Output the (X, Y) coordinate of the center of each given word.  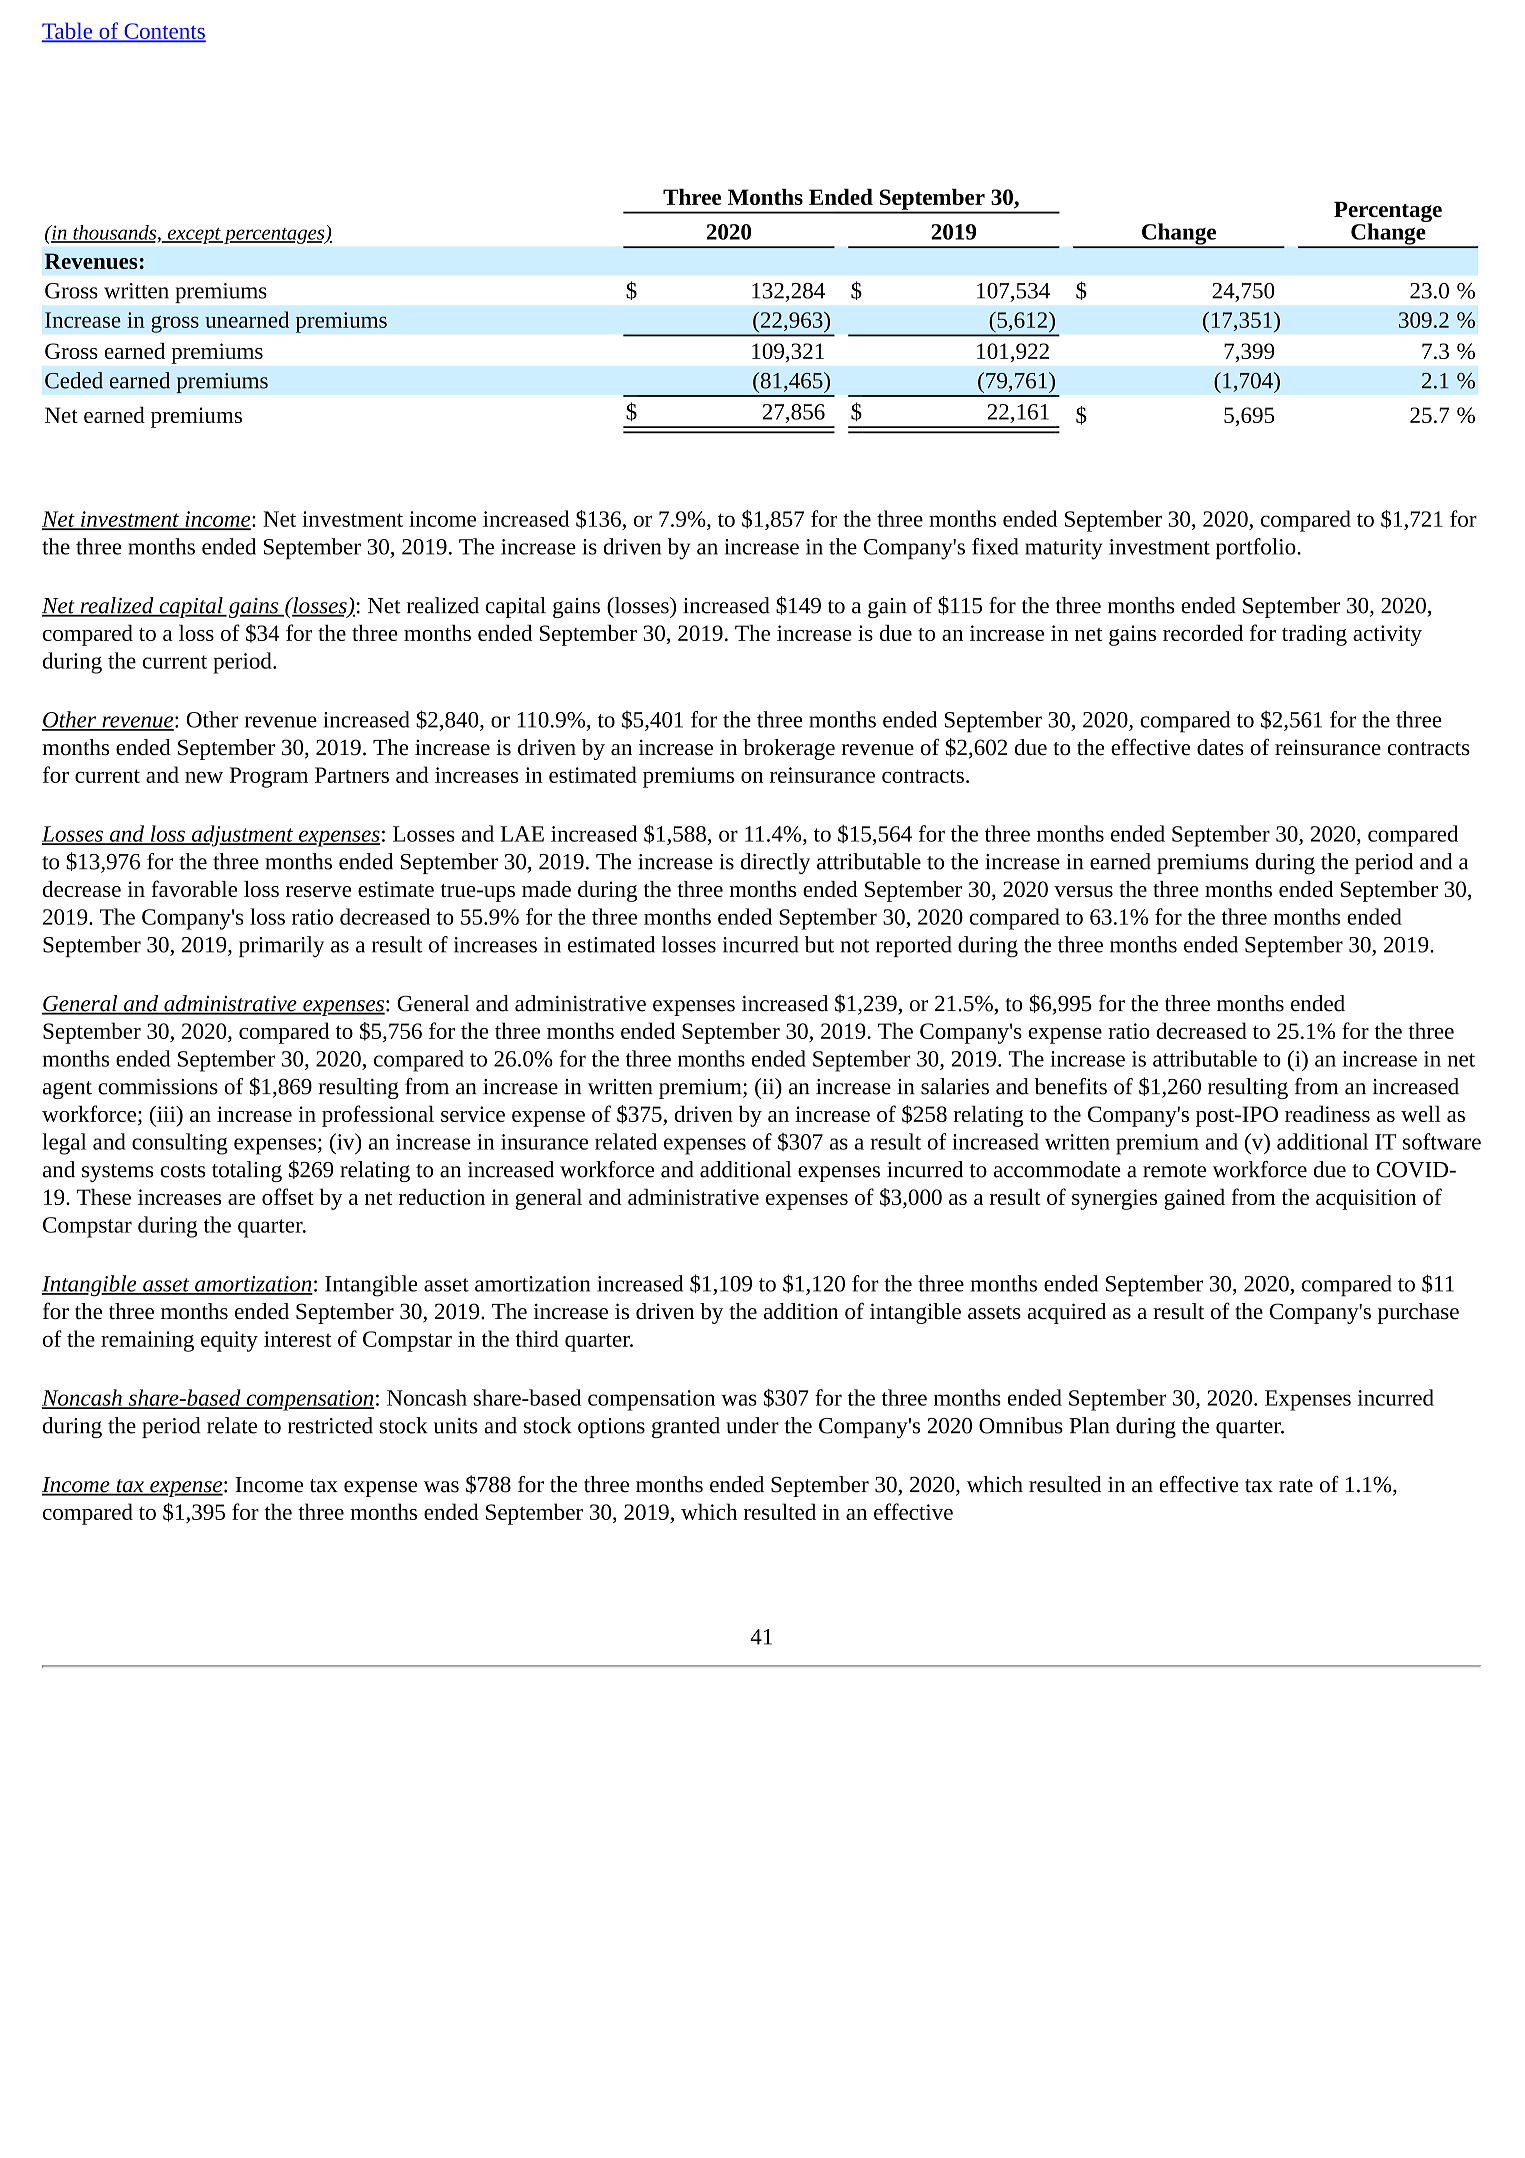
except (194, 236)
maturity (1064, 549)
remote (1174, 1171)
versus (1083, 891)
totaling (247, 1171)
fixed (995, 546)
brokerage (789, 749)
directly (775, 863)
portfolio (1257, 549)
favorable (194, 888)
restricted (330, 1425)
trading (1314, 635)
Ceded (74, 380)
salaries (955, 1086)
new (204, 777)
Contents (164, 32)
